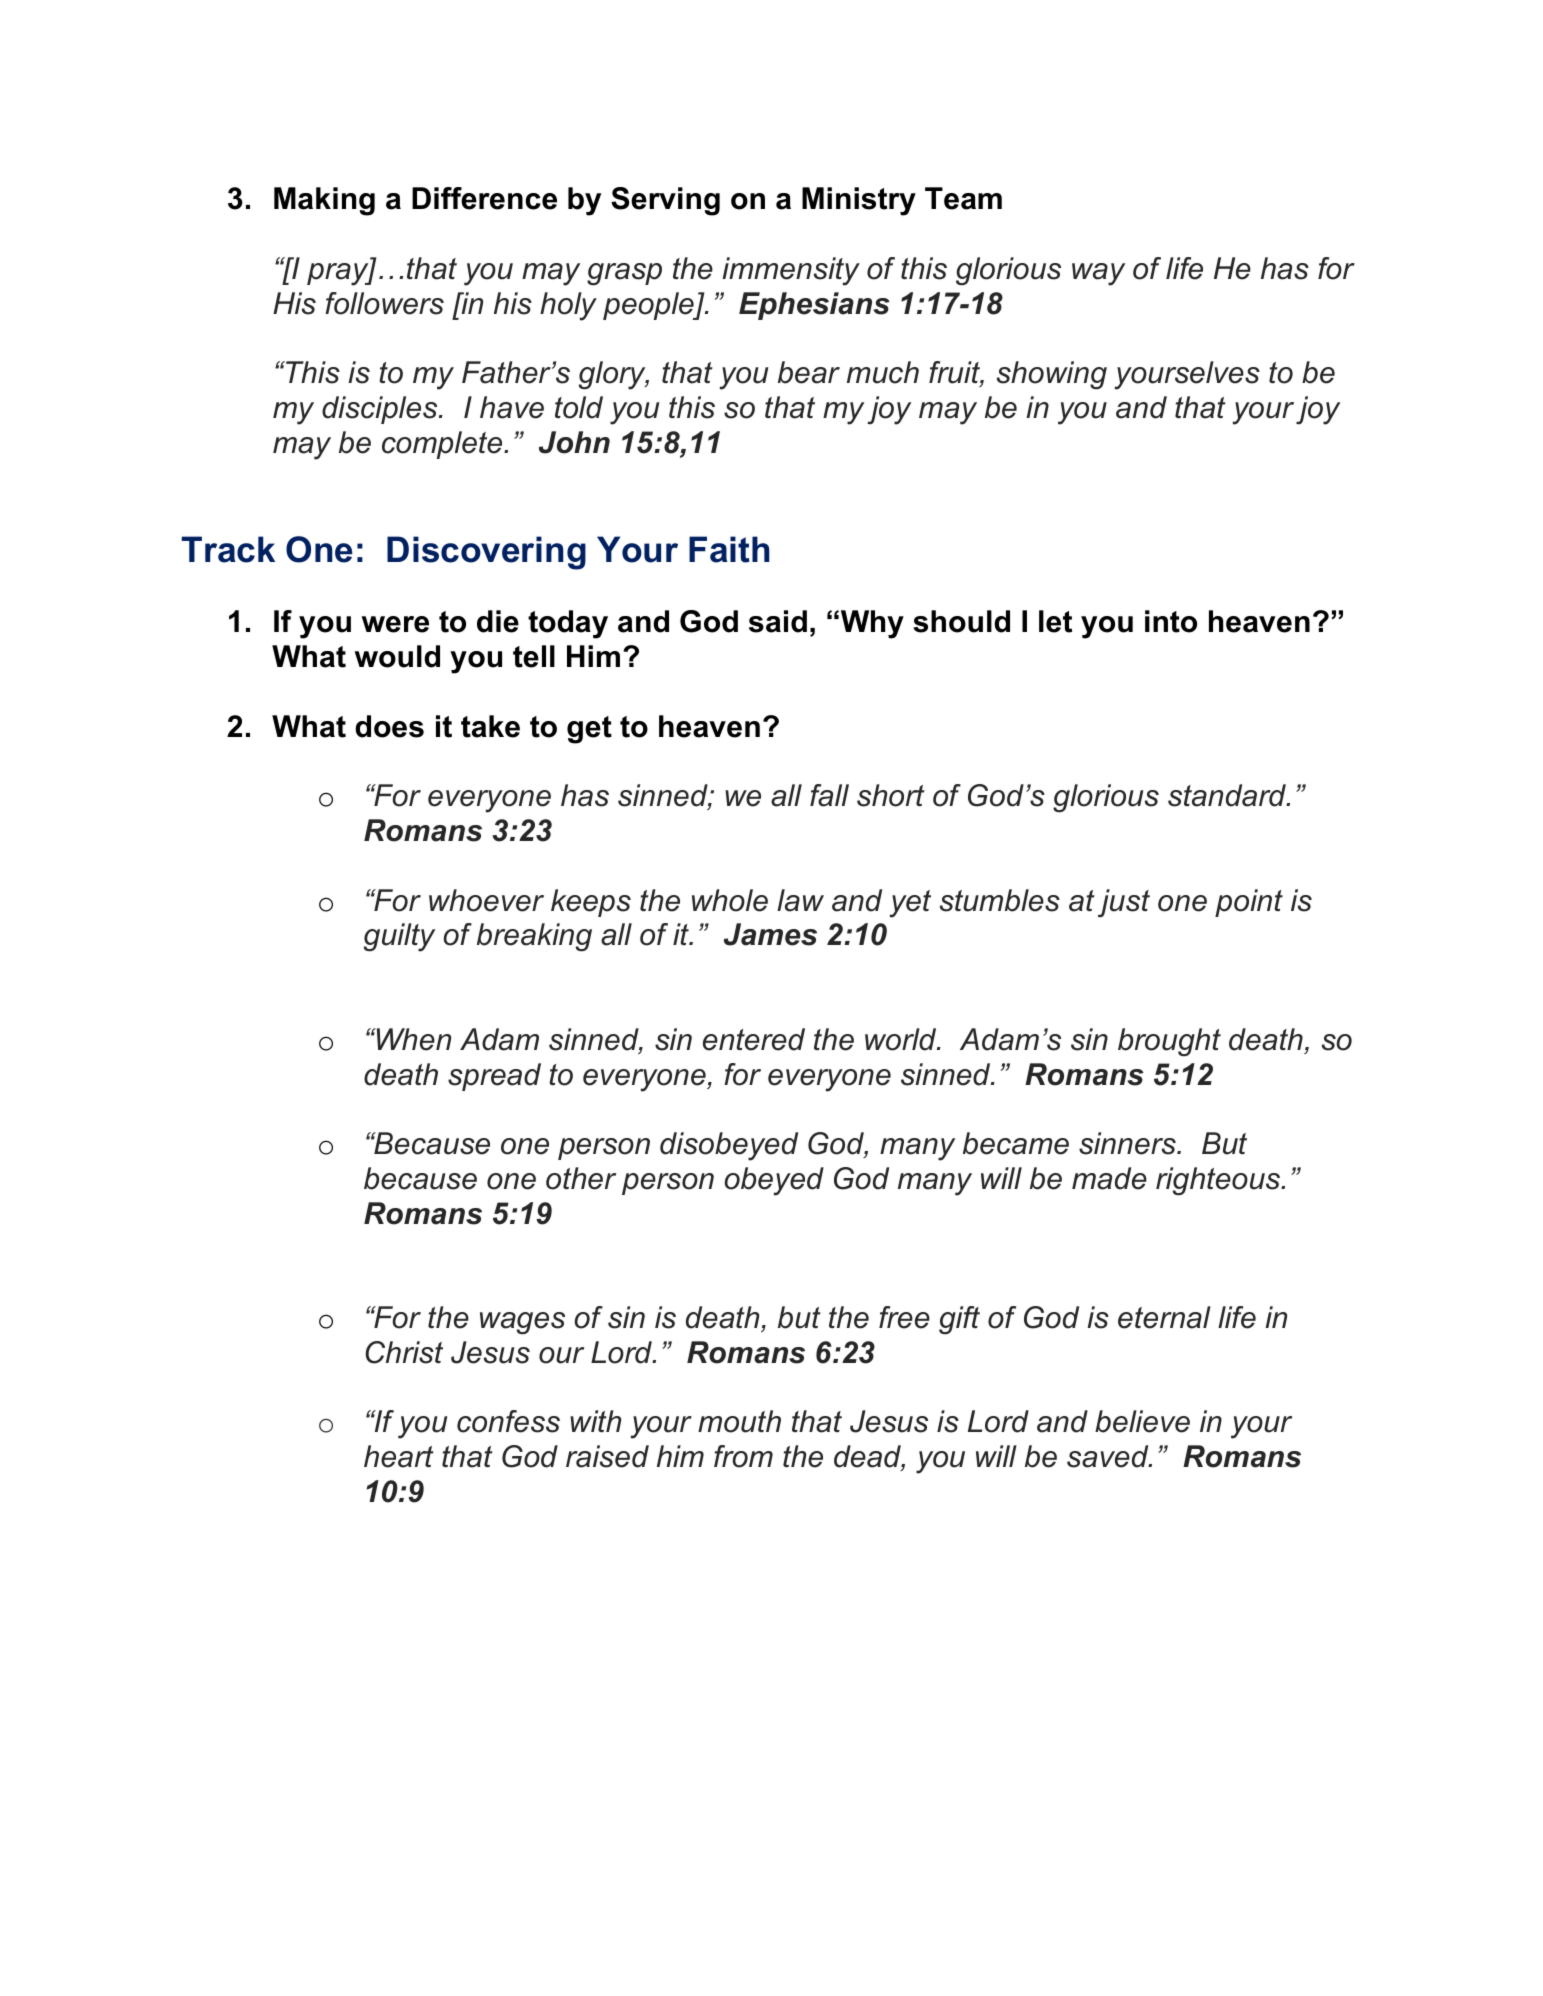 The width and height of the screenshot is (1543, 1996). What do you see at coordinates (389, 726) in the screenshot?
I see `does` at bounding box center [389, 726].
